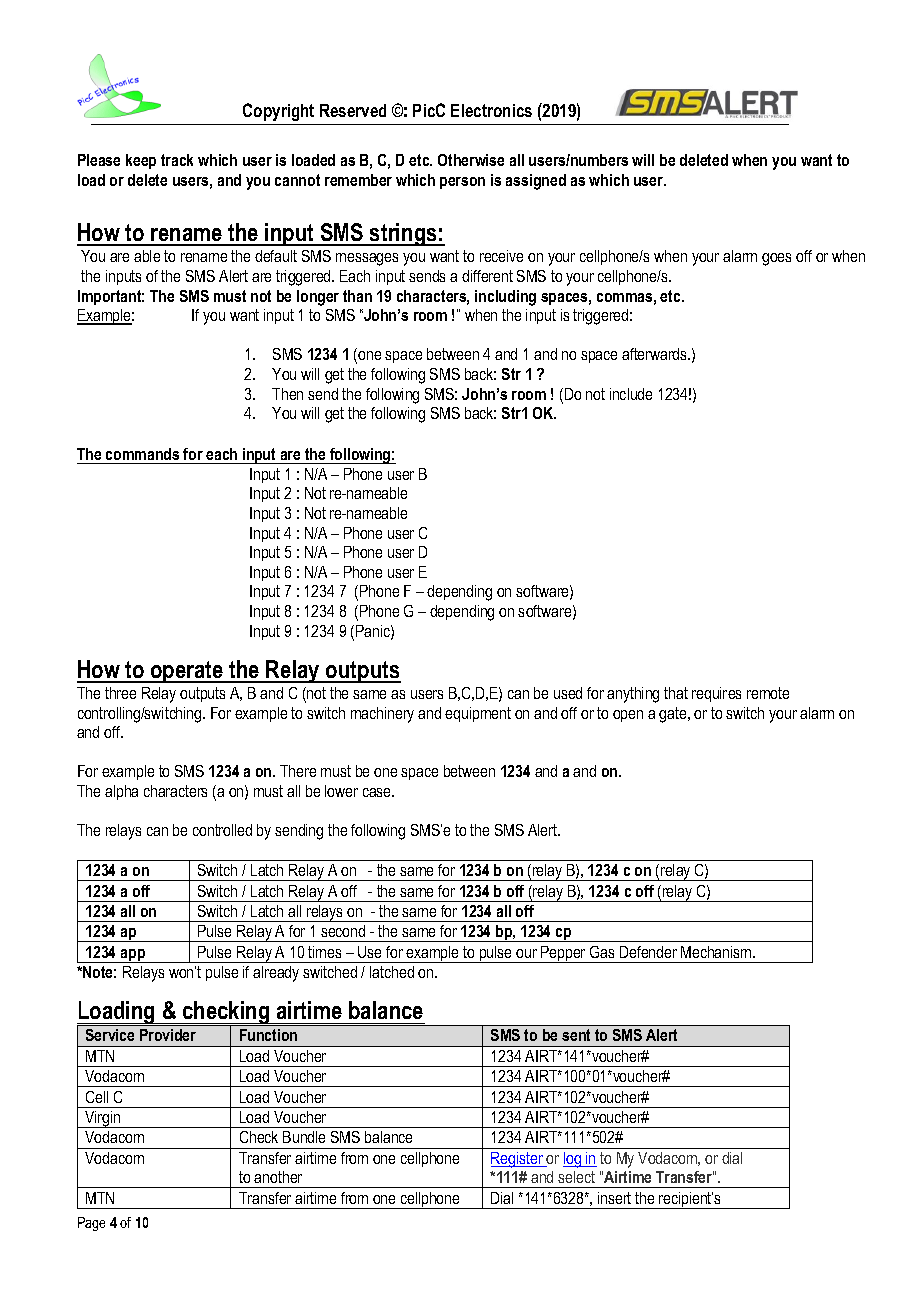 Image resolution: width=924 pixels, height=1308 pixels. What do you see at coordinates (177, 160) in the image?
I see `track` at bounding box center [177, 160].
